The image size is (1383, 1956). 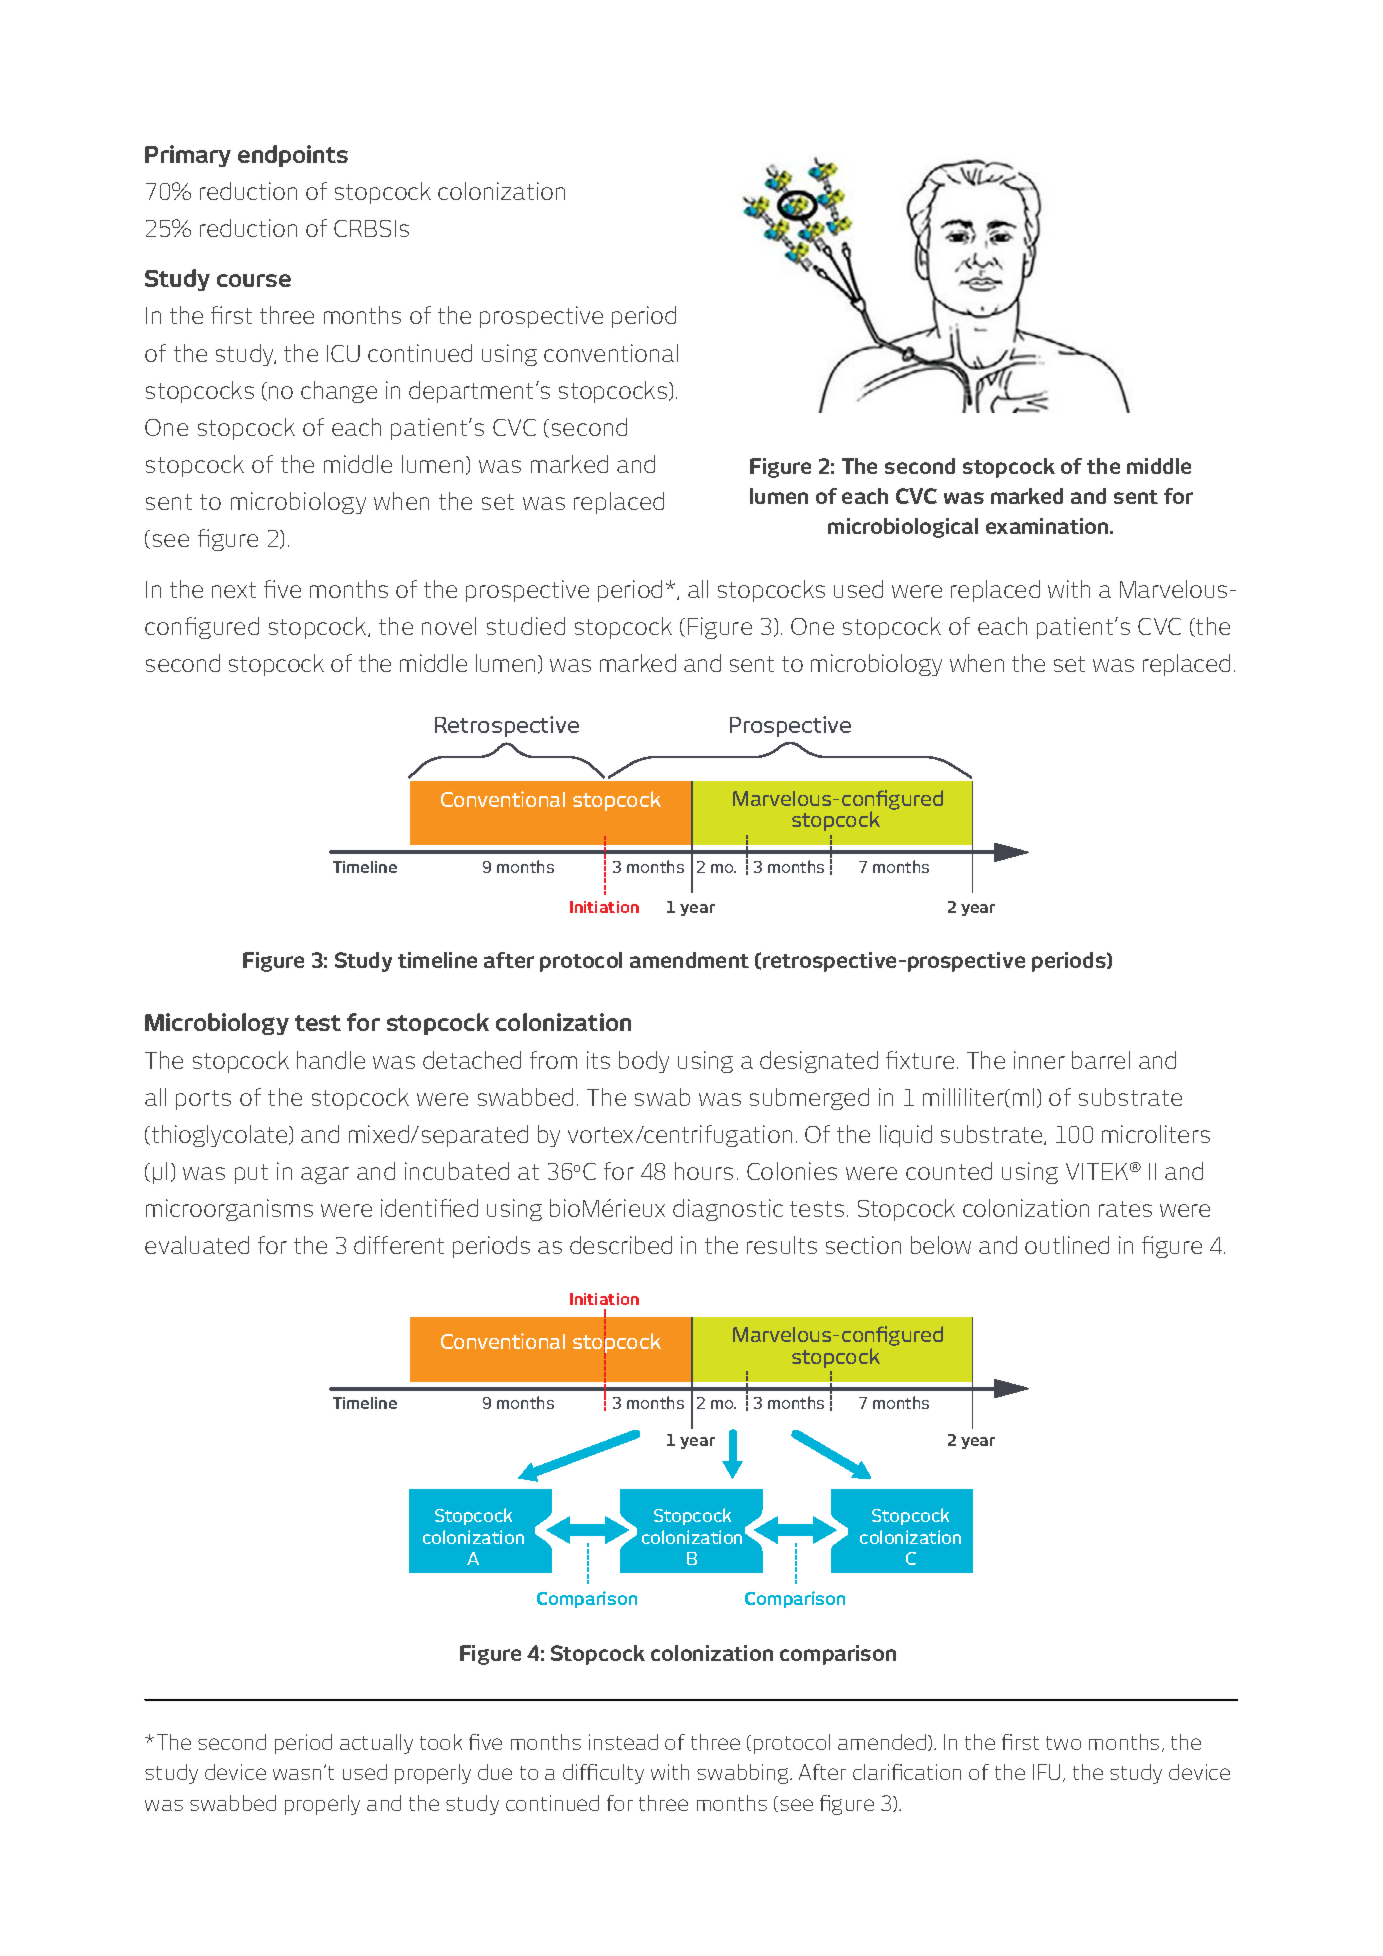 What do you see at coordinates (293, 156) in the screenshot?
I see `endpoints` at bounding box center [293, 156].
